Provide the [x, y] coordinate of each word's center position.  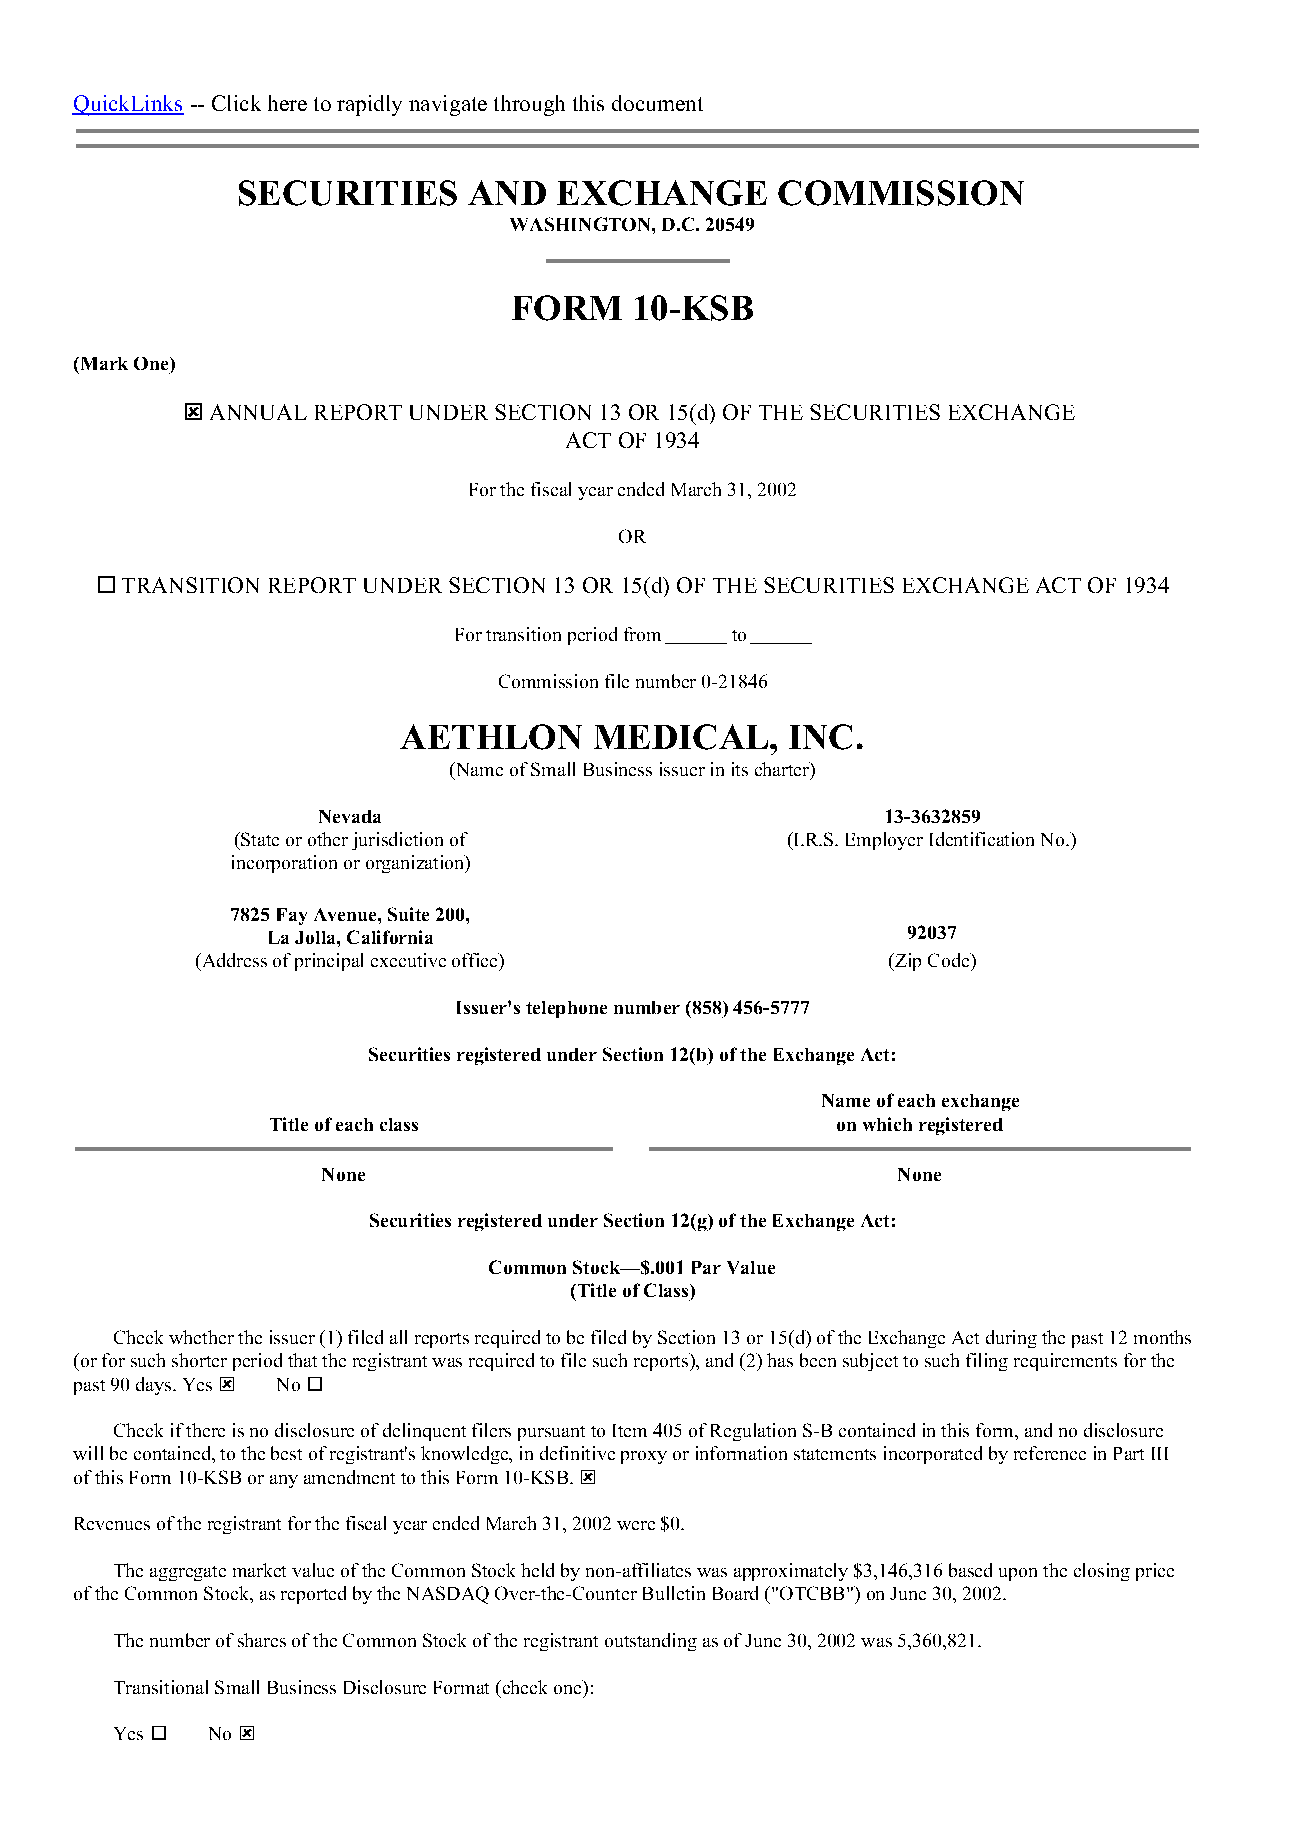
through [529, 105]
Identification [982, 839]
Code [949, 960]
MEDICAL [682, 737]
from [642, 634]
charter [783, 770]
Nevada [350, 816]
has [780, 1360]
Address [233, 960]
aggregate [188, 1573]
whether [201, 1337]
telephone [566, 1009]
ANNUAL [258, 412]
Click [236, 103]
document [657, 103]
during [1011, 1339]
